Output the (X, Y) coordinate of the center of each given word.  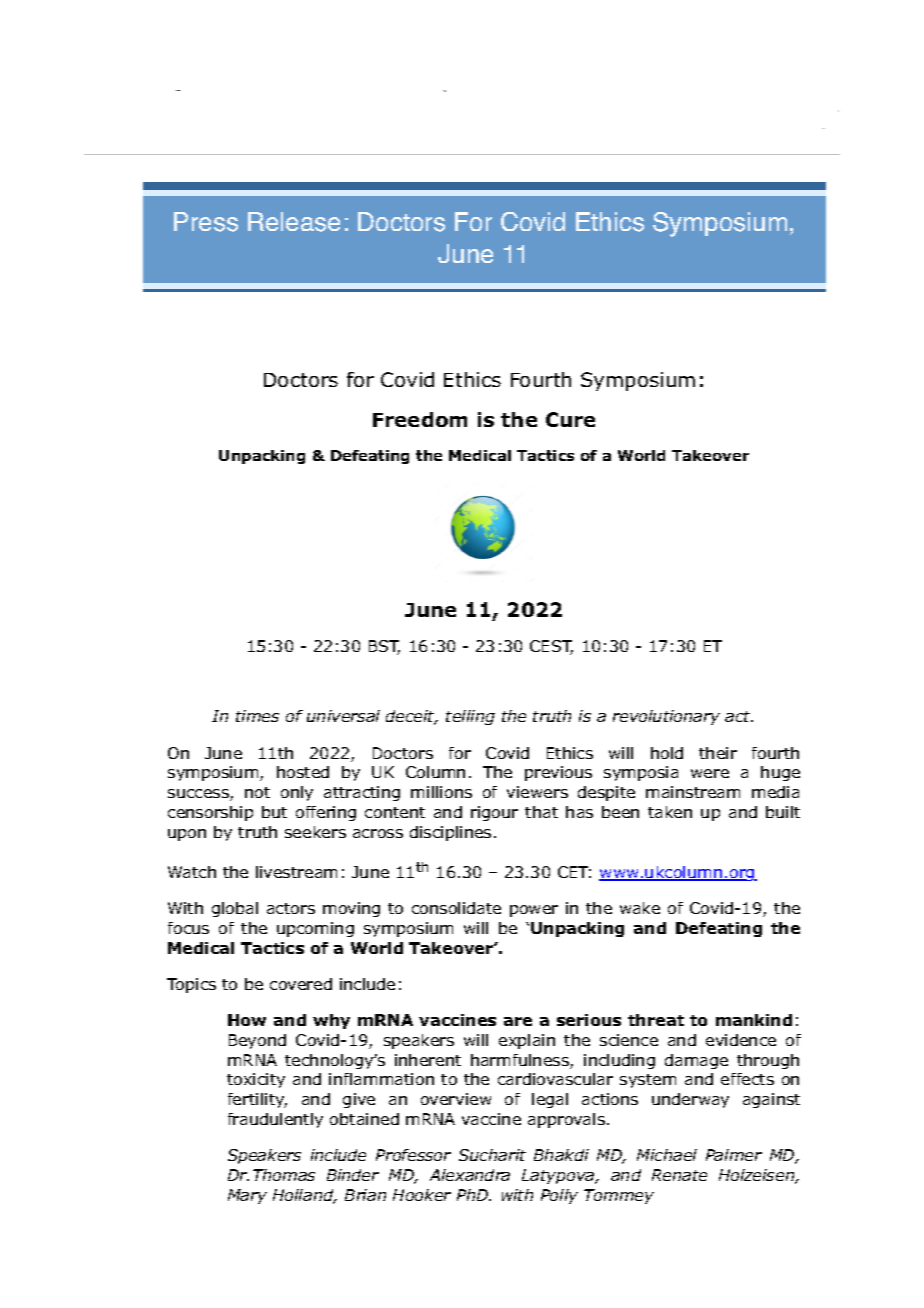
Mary (247, 1196)
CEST (551, 647)
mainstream (693, 792)
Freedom (420, 419)
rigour (494, 813)
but (274, 812)
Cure (570, 419)
